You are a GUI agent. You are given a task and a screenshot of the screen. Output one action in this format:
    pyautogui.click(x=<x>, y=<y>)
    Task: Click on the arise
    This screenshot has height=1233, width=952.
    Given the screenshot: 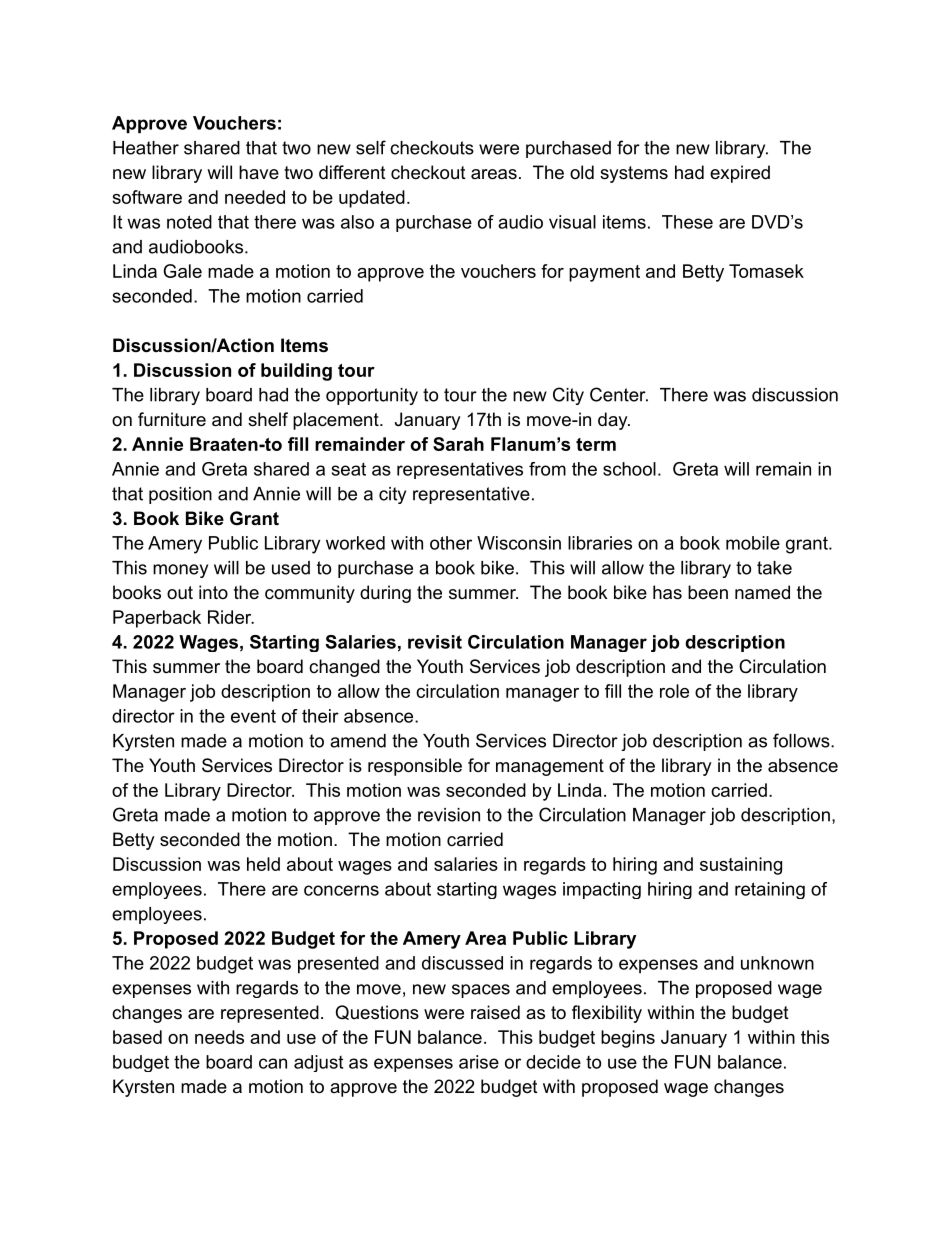 What is the action you would take?
    pyautogui.click(x=479, y=1062)
